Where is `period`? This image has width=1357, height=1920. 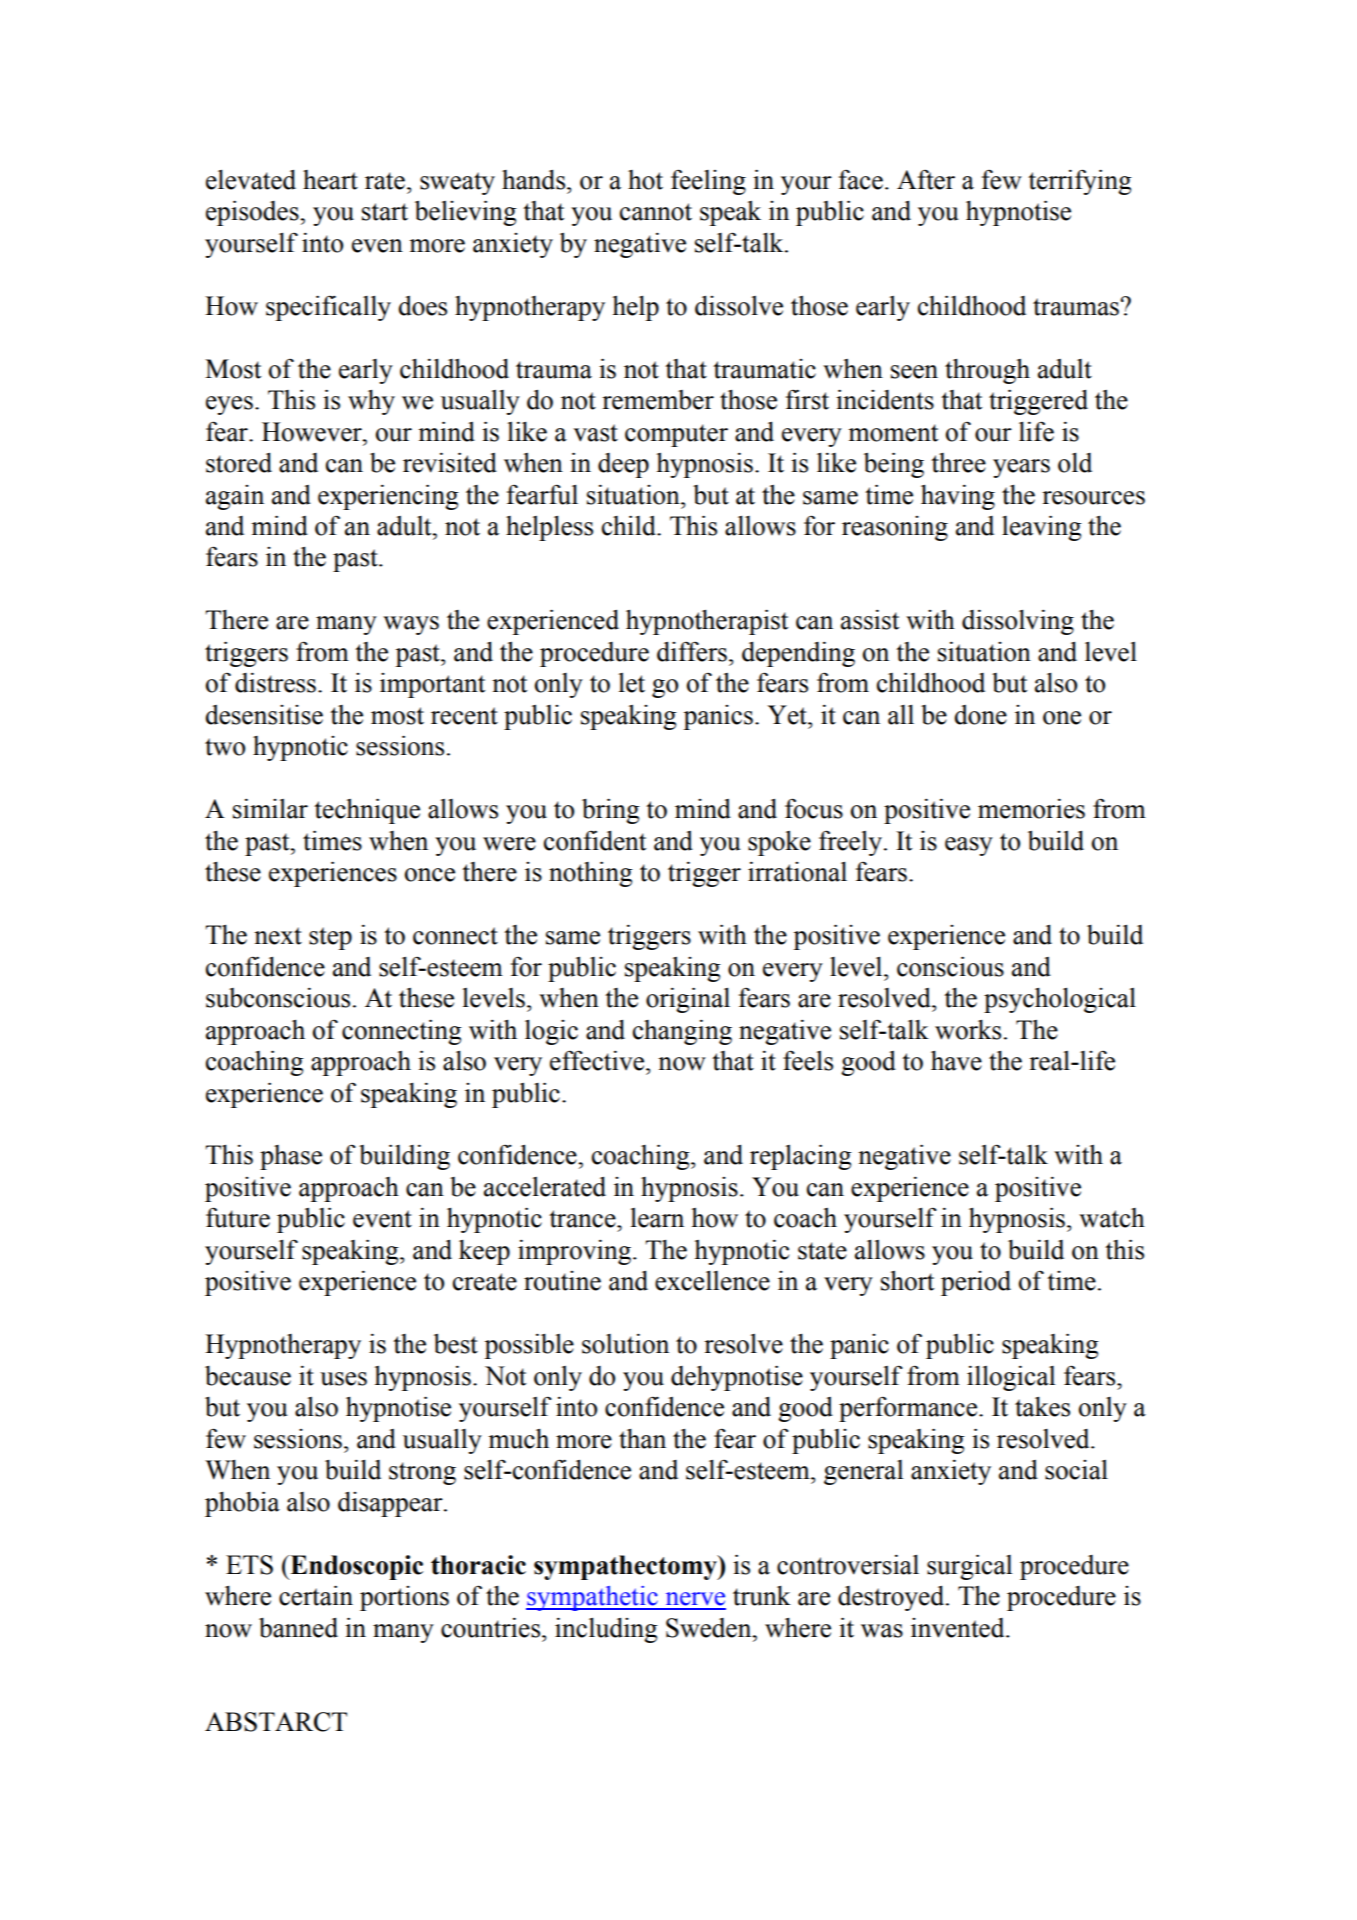 period is located at coordinates (976, 1283).
